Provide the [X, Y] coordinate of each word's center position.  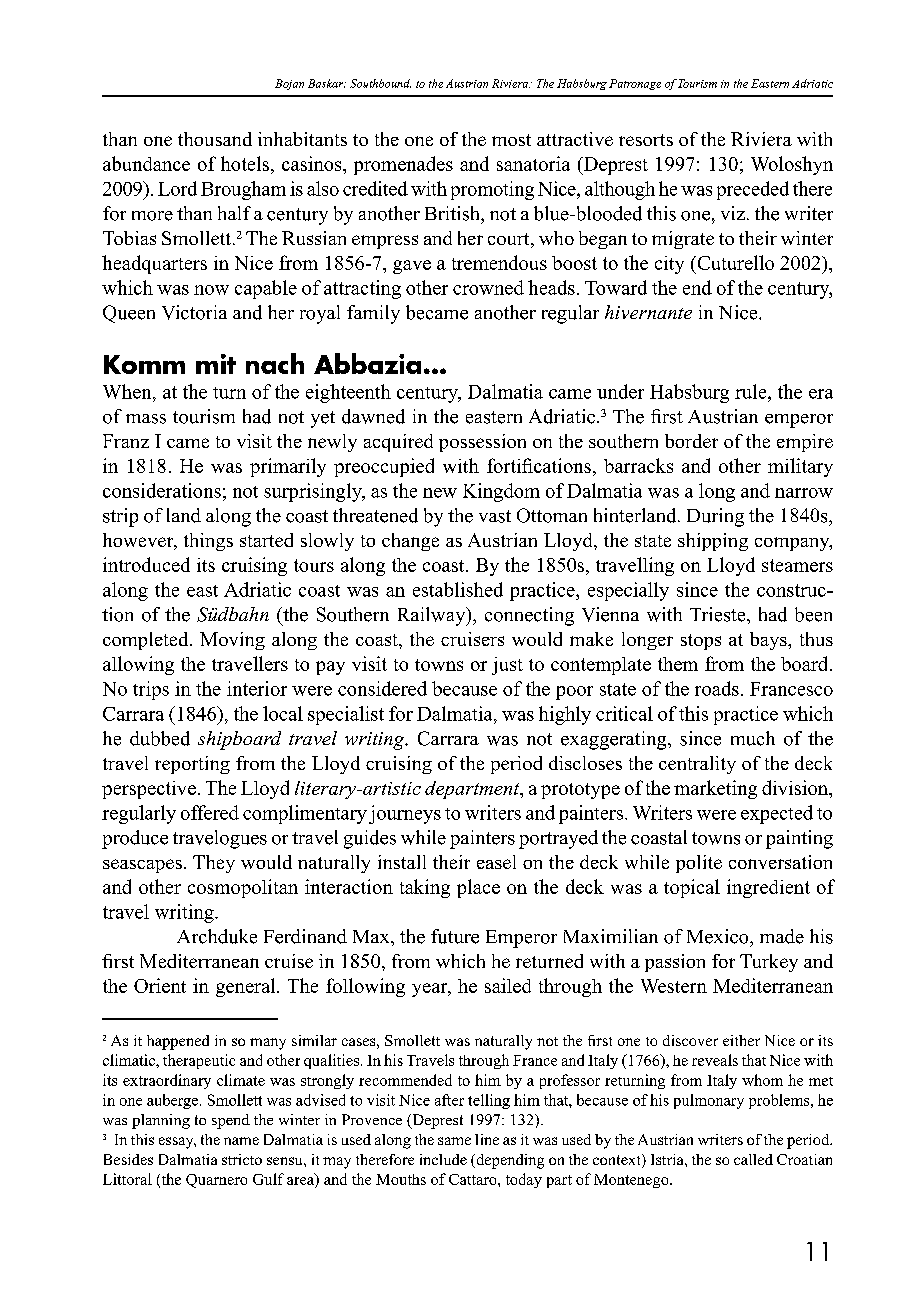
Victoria [194, 312]
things [208, 542]
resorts [646, 140]
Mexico [719, 936]
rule [752, 391]
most [511, 140]
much [753, 738]
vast [495, 516]
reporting [192, 765]
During [715, 517]
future [455, 936]
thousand [215, 139]
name [241, 1141]
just [507, 666]
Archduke [217, 936]
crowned [488, 287]
